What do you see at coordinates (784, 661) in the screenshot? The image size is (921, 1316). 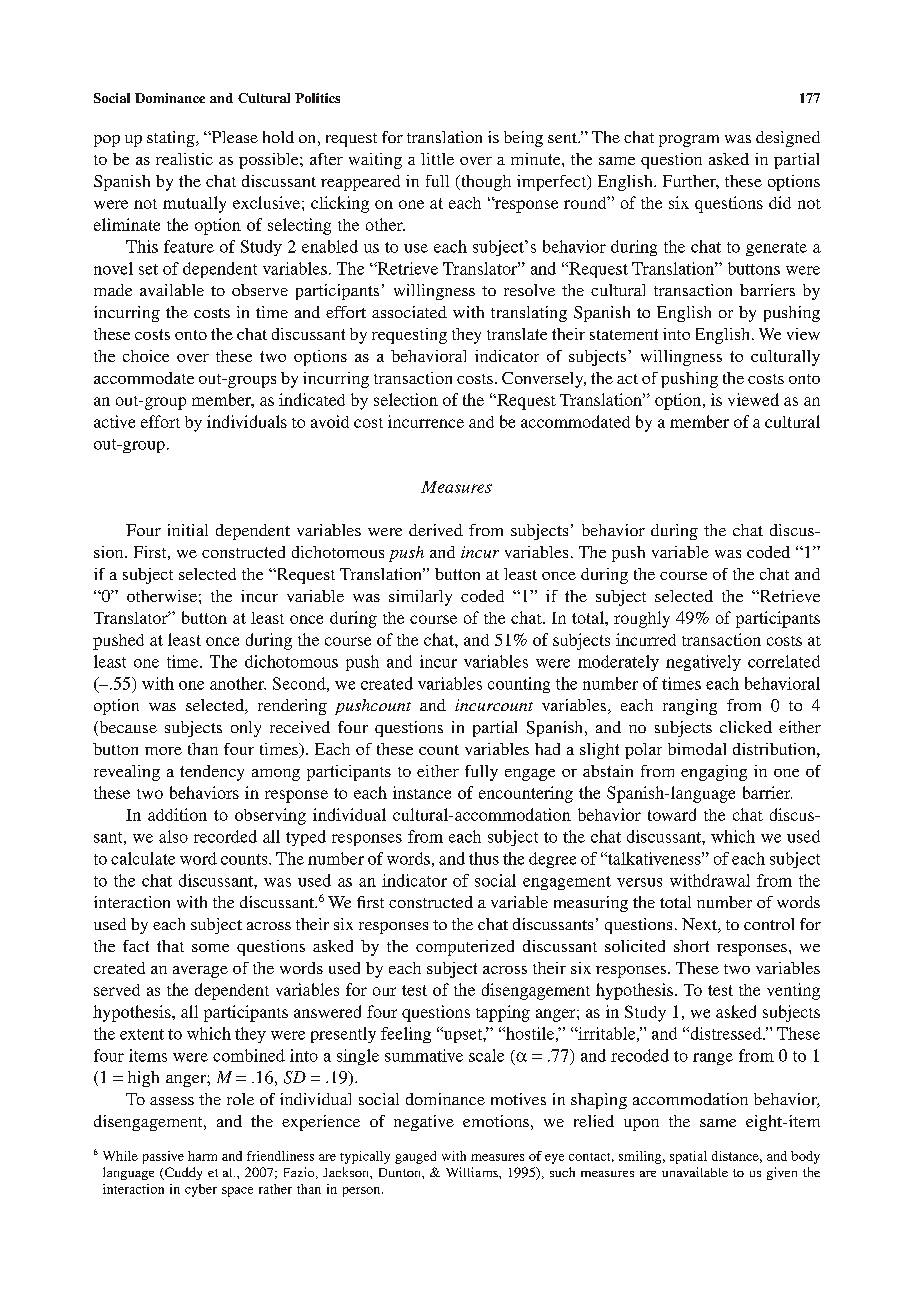 I see `correlated` at bounding box center [784, 661].
